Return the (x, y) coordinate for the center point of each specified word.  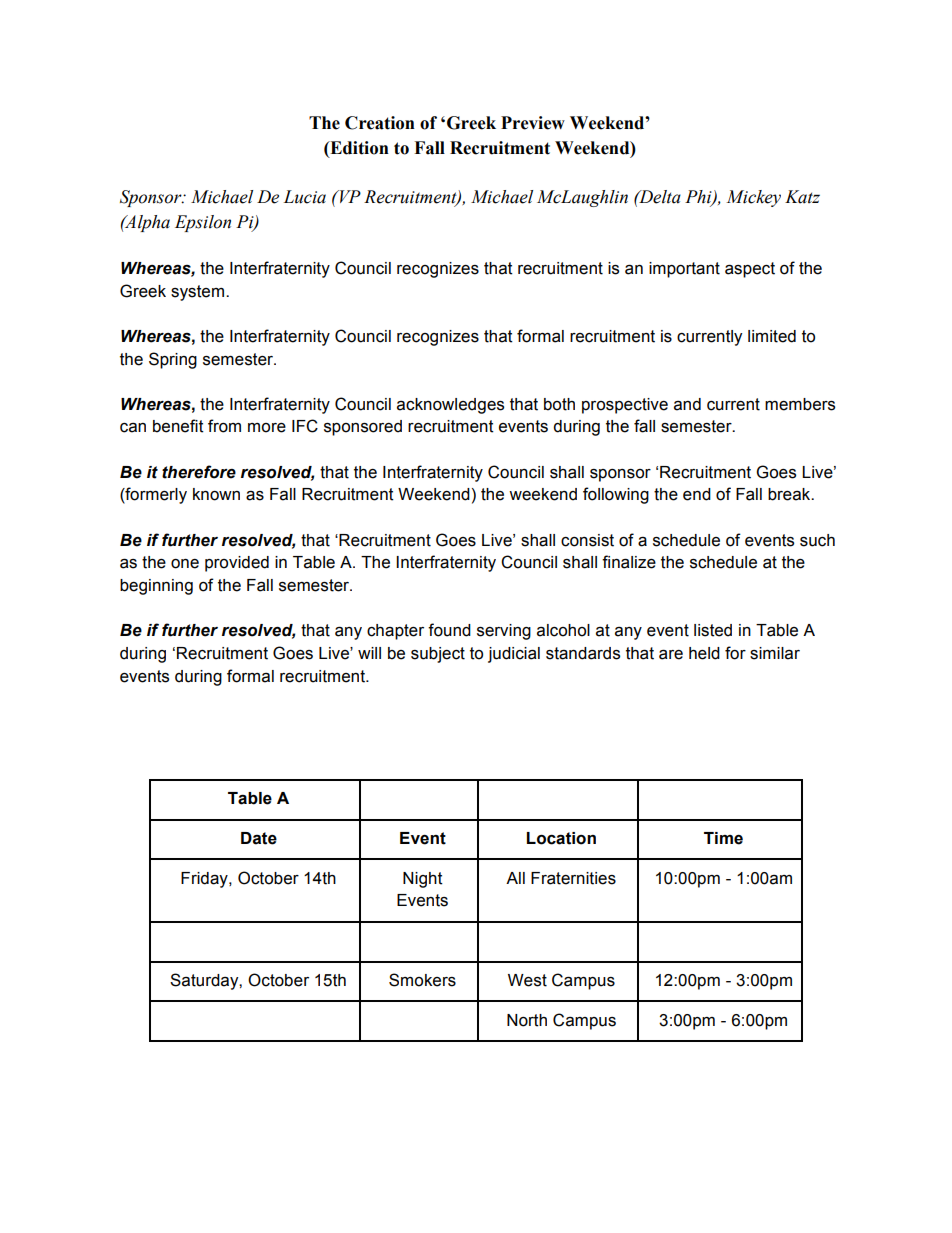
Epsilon (203, 223)
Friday (205, 880)
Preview (533, 123)
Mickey (753, 198)
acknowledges (450, 406)
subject (438, 655)
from (224, 426)
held (704, 653)
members (800, 404)
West (527, 980)
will (369, 653)
